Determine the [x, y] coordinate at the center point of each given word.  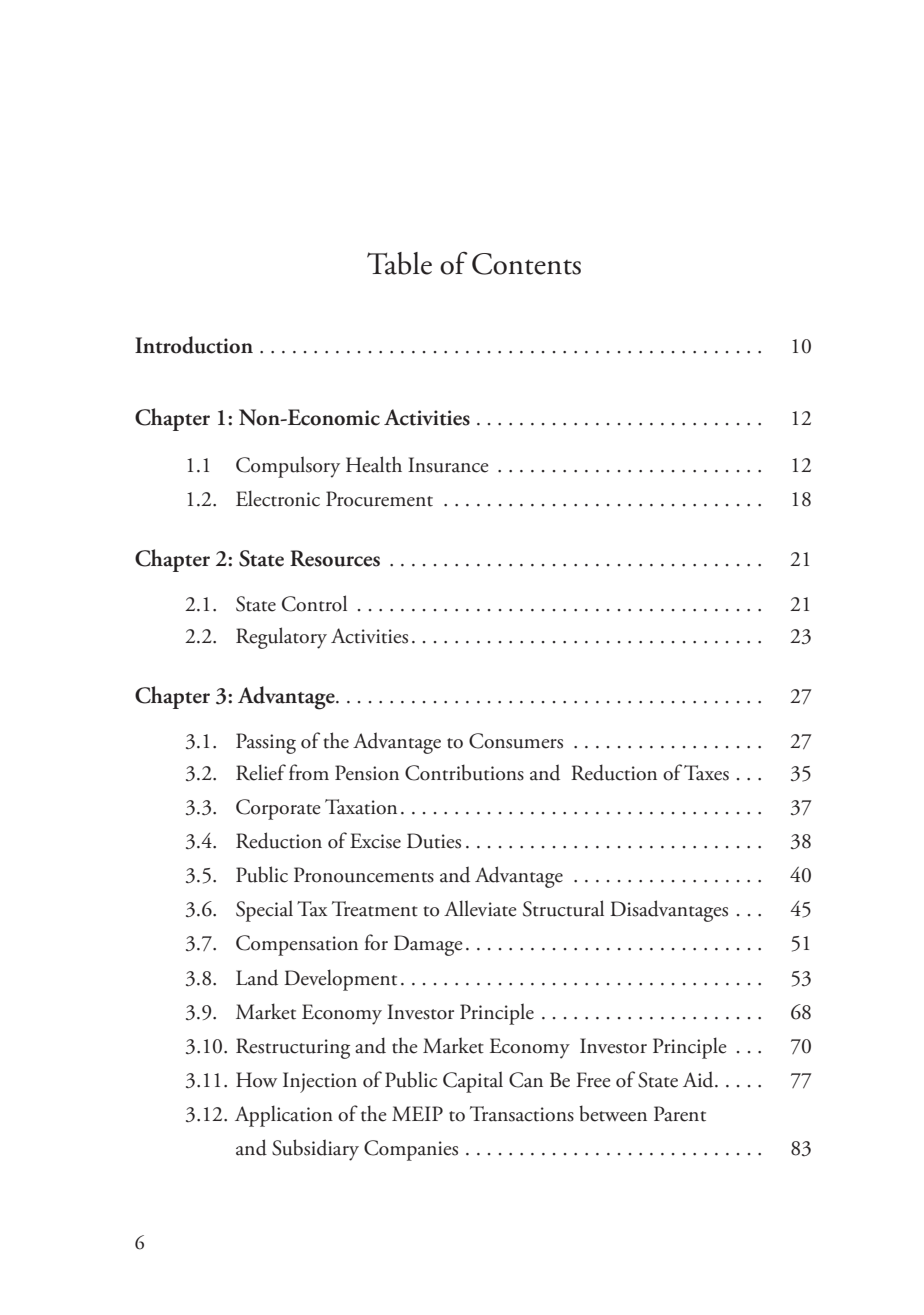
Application [284, 1116]
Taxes [706, 773]
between [613, 1113]
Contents [526, 264]
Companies [411, 1150]
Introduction [194, 345]
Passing [266, 743]
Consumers [516, 741]
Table [399, 263]
